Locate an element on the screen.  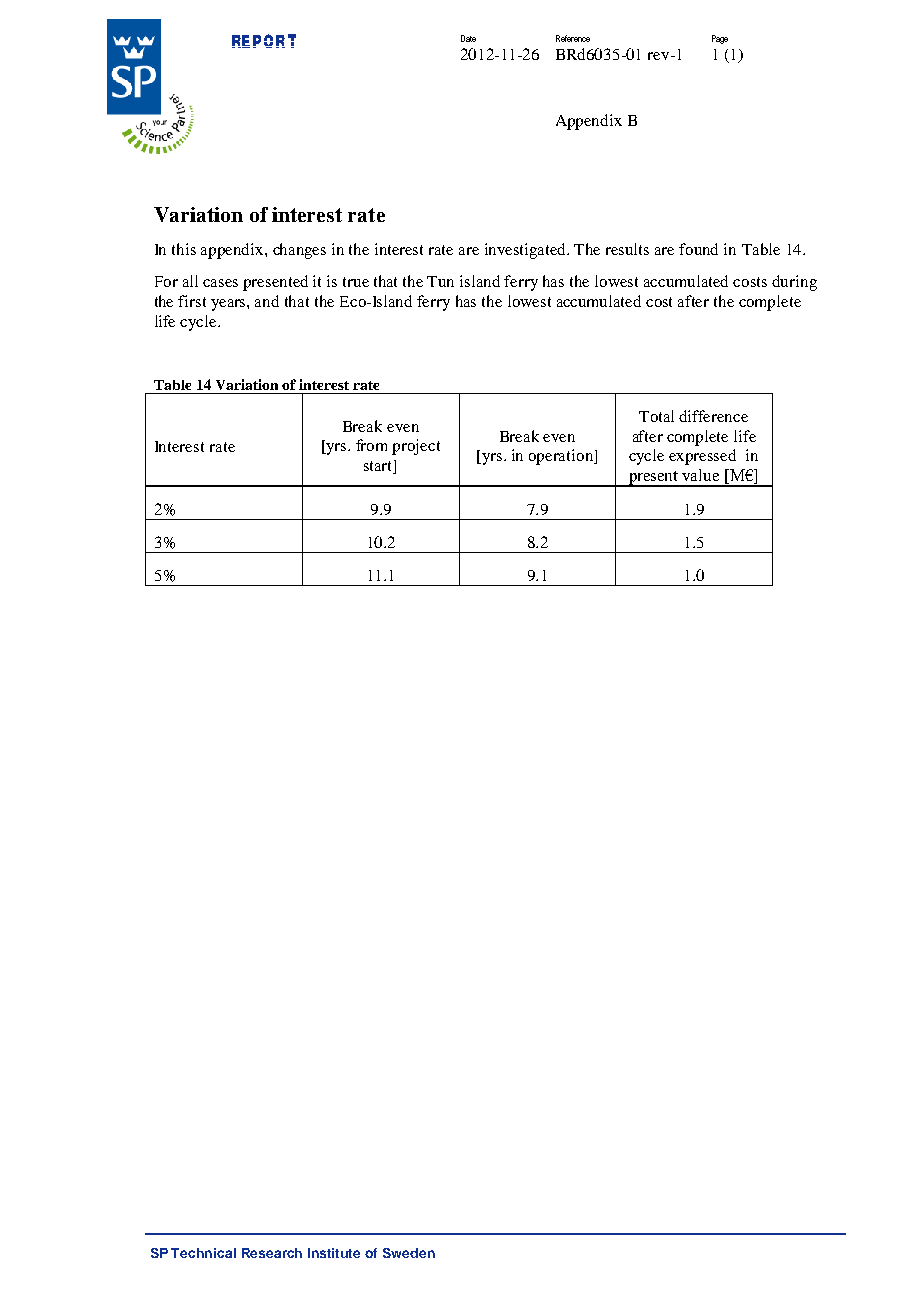
expressed is located at coordinates (702, 457).
